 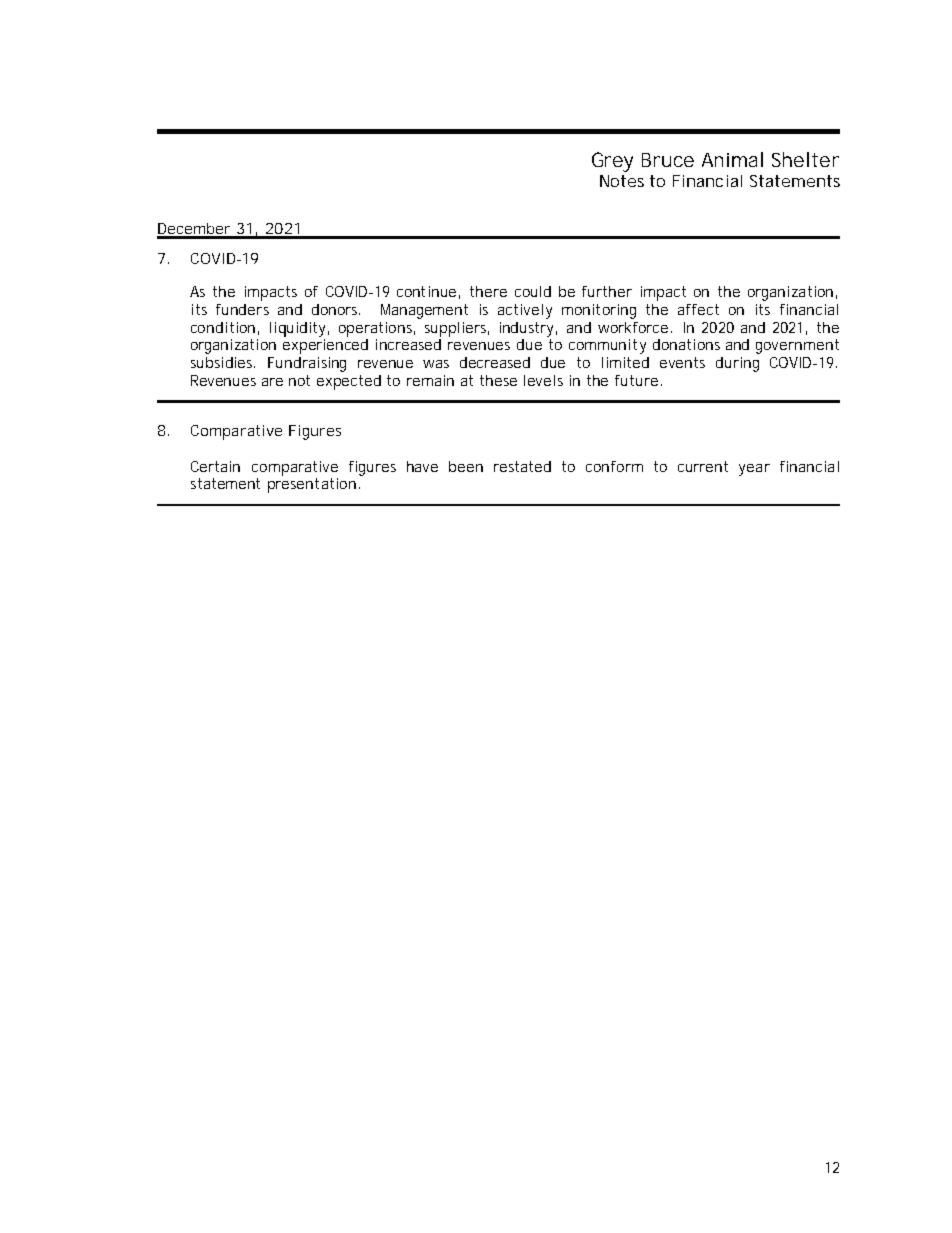 What do you see at coordinates (522, 466) in the screenshot?
I see `restated` at bounding box center [522, 466].
